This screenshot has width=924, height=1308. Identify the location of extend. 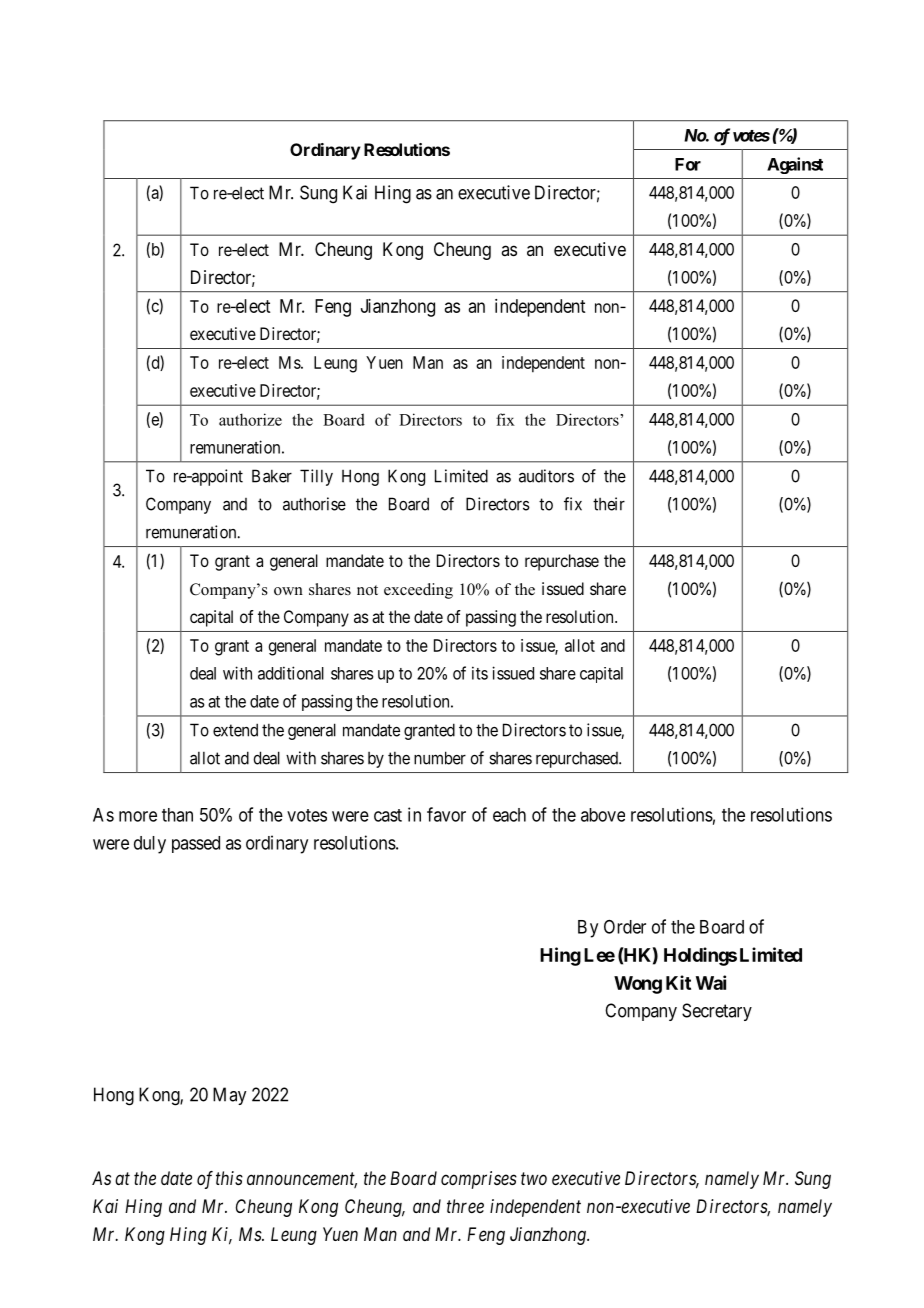
(235, 730).
